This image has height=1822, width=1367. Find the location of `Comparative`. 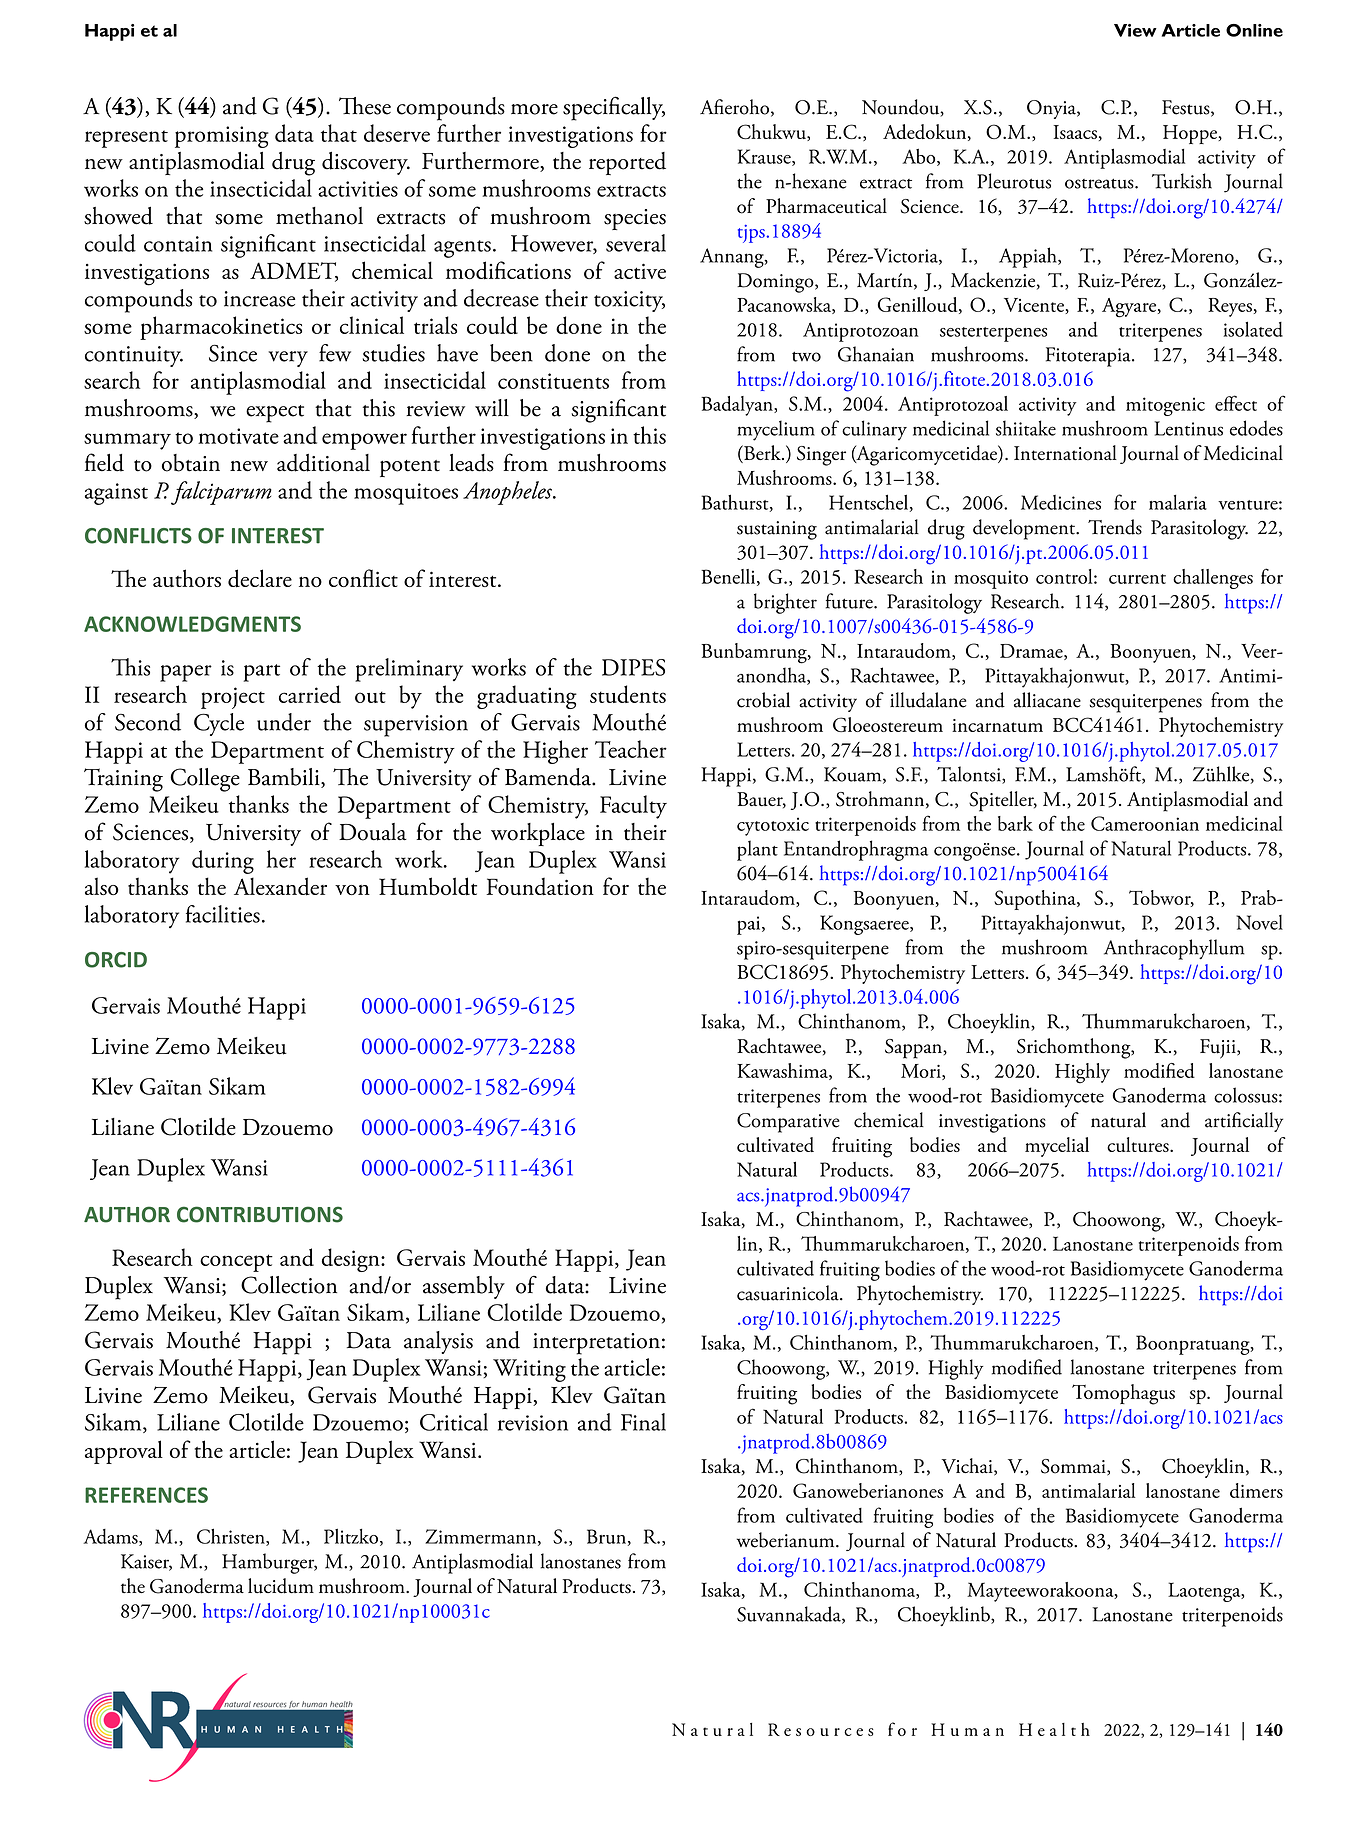

Comparative is located at coordinates (788, 1123).
